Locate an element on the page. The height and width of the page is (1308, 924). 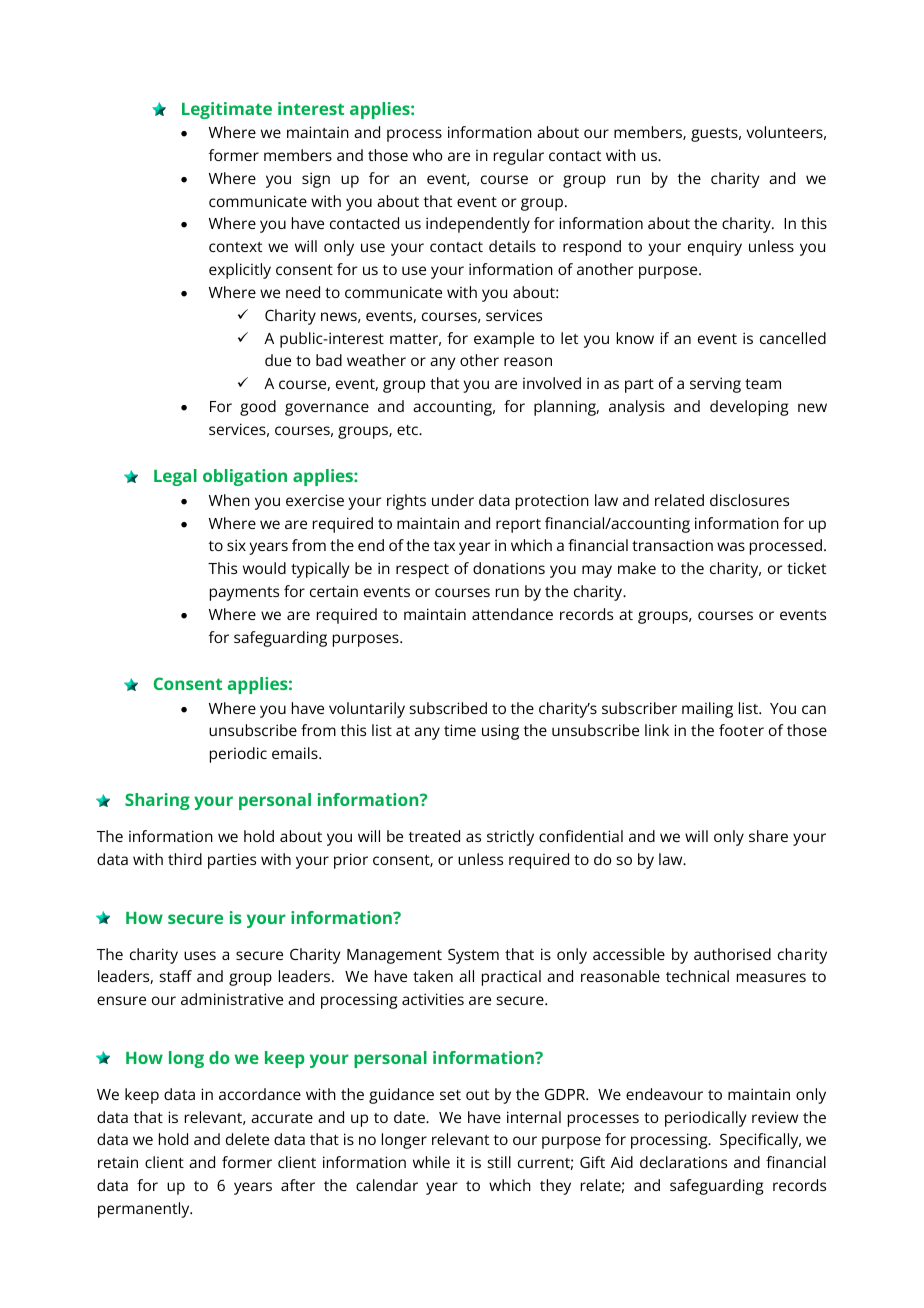
subscribed is located at coordinates (448, 708).
